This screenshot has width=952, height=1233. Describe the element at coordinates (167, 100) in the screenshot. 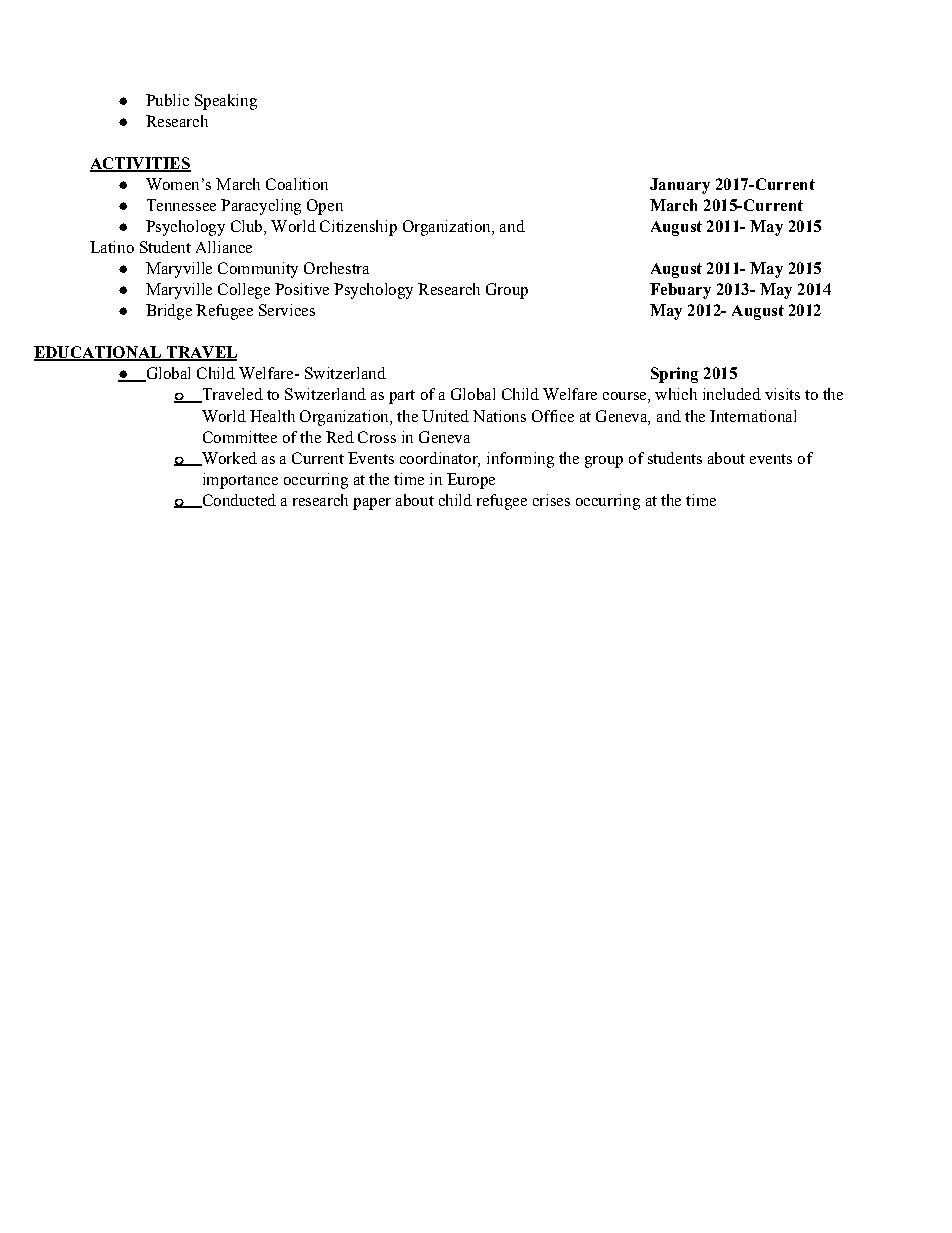

I see `Public` at that location.
